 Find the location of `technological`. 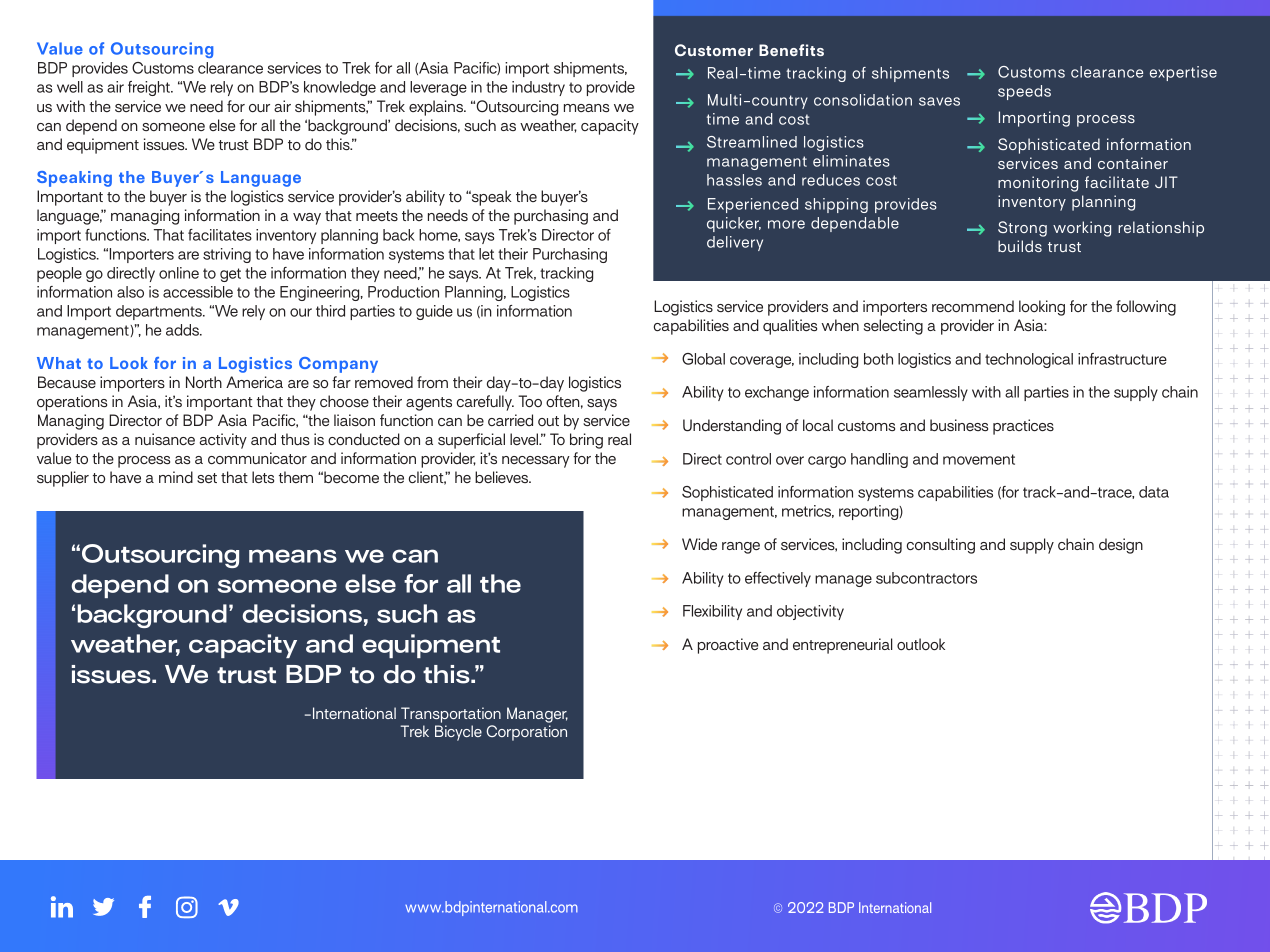

technological is located at coordinates (1029, 360).
